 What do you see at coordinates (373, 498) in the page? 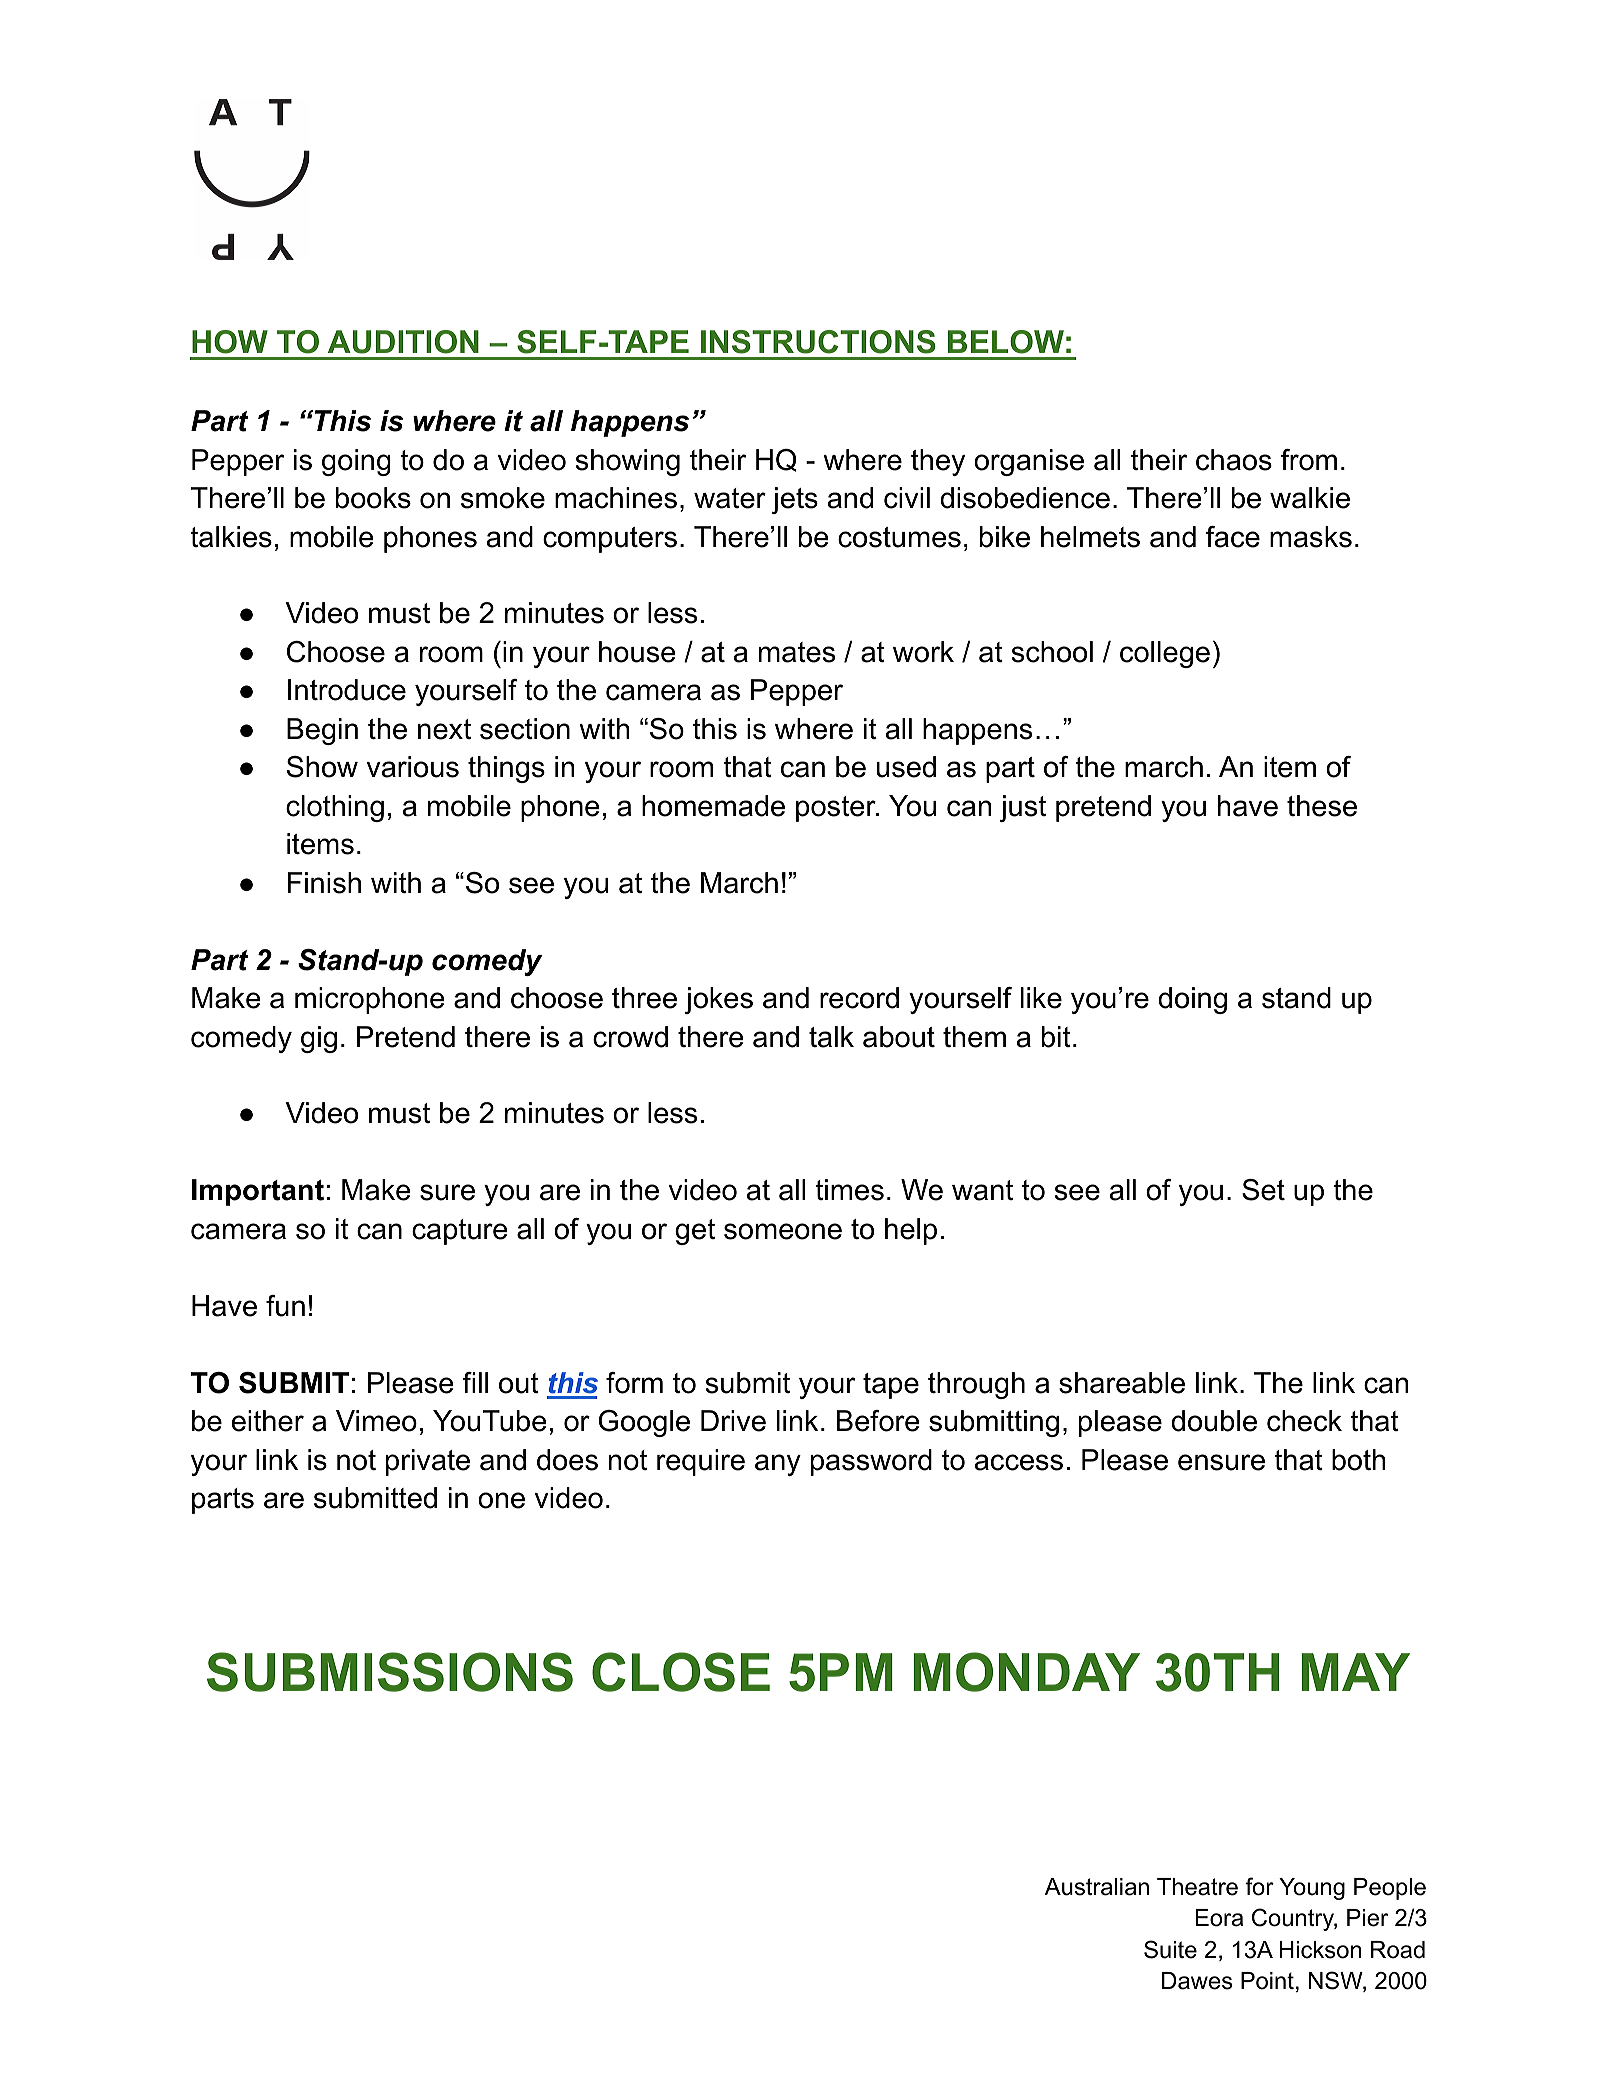
I see `books` at bounding box center [373, 498].
